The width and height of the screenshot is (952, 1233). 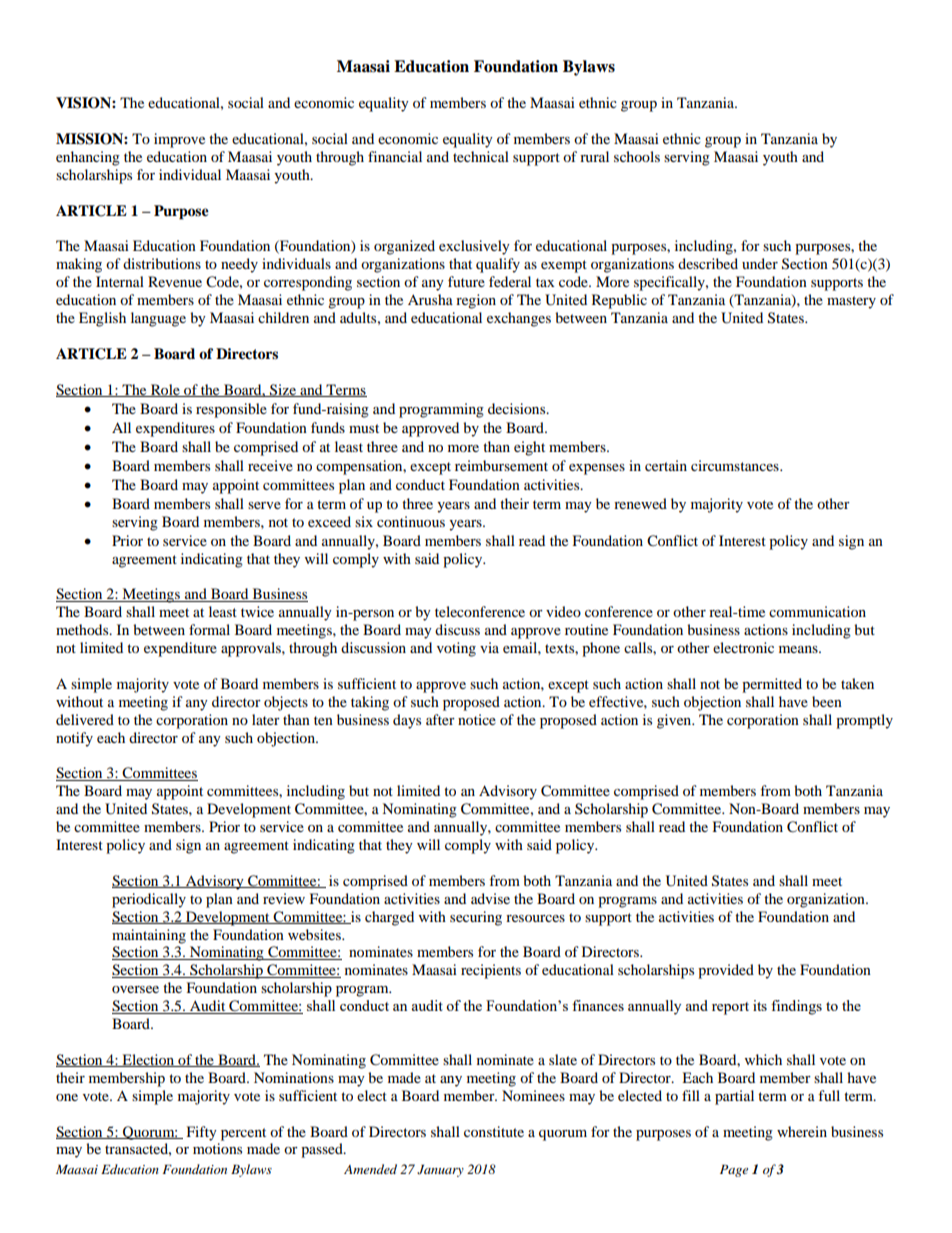 I want to click on periodically, so click(x=149, y=900).
